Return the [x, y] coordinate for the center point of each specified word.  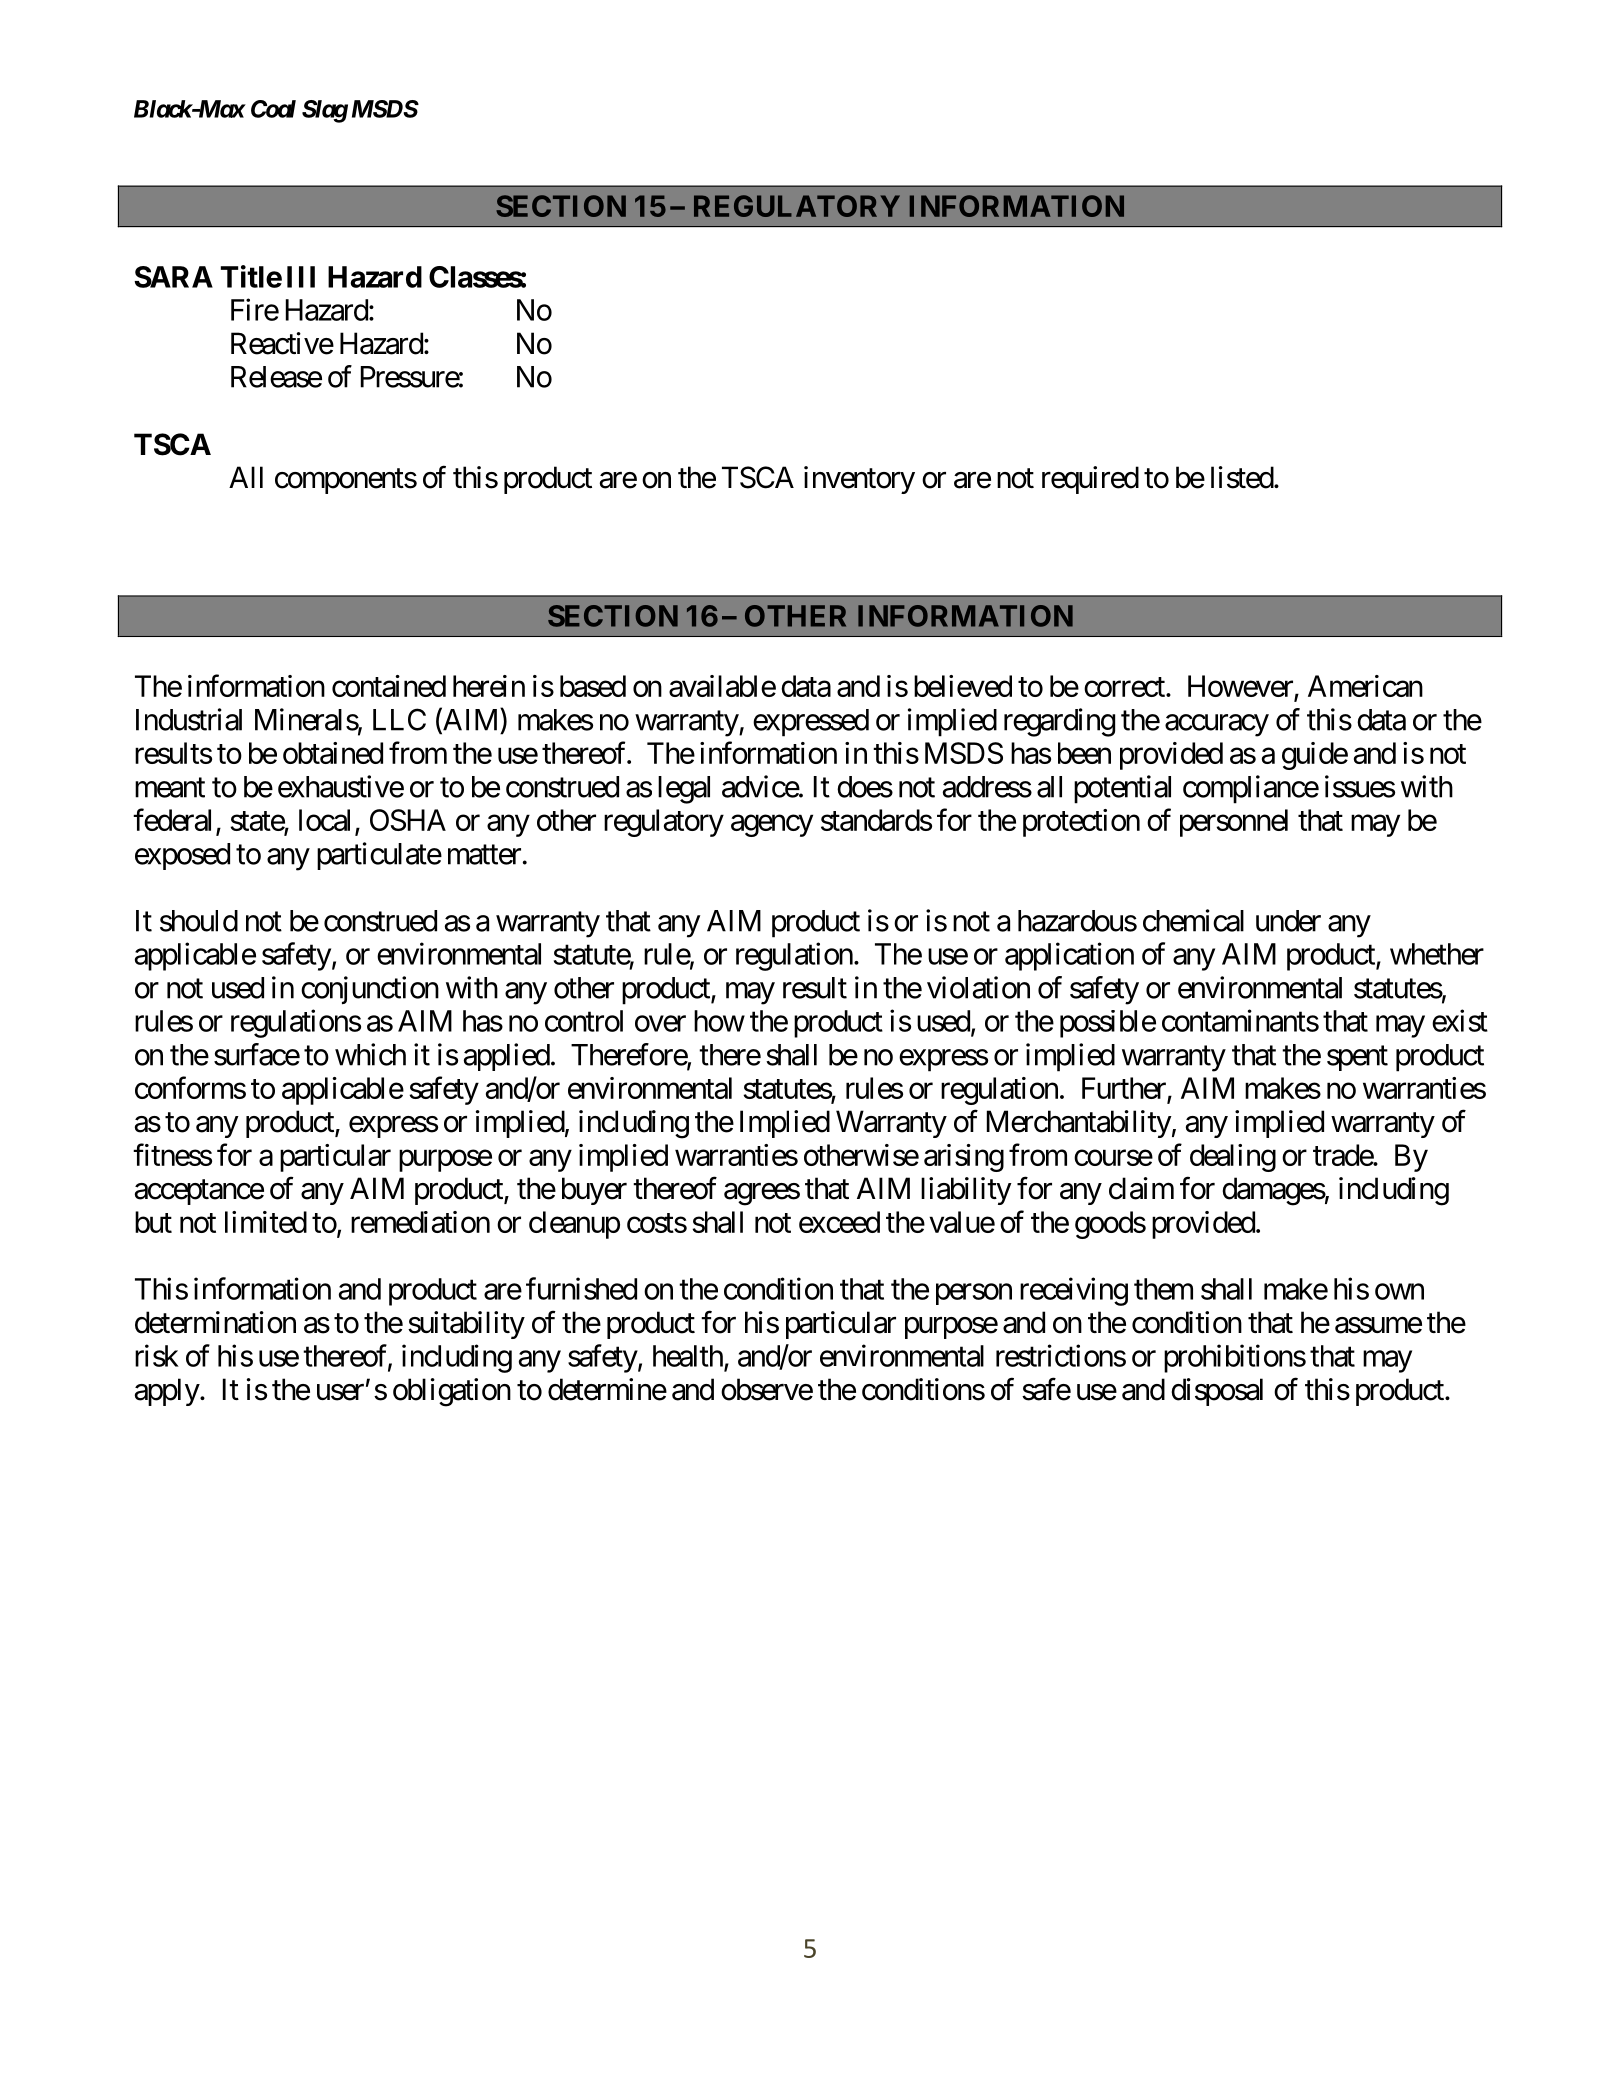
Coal [273, 109]
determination [215, 1322]
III [301, 277]
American [1365, 686]
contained [389, 686]
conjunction [370, 990]
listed [1243, 477]
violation [978, 987]
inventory [859, 480]
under [1288, 921]
